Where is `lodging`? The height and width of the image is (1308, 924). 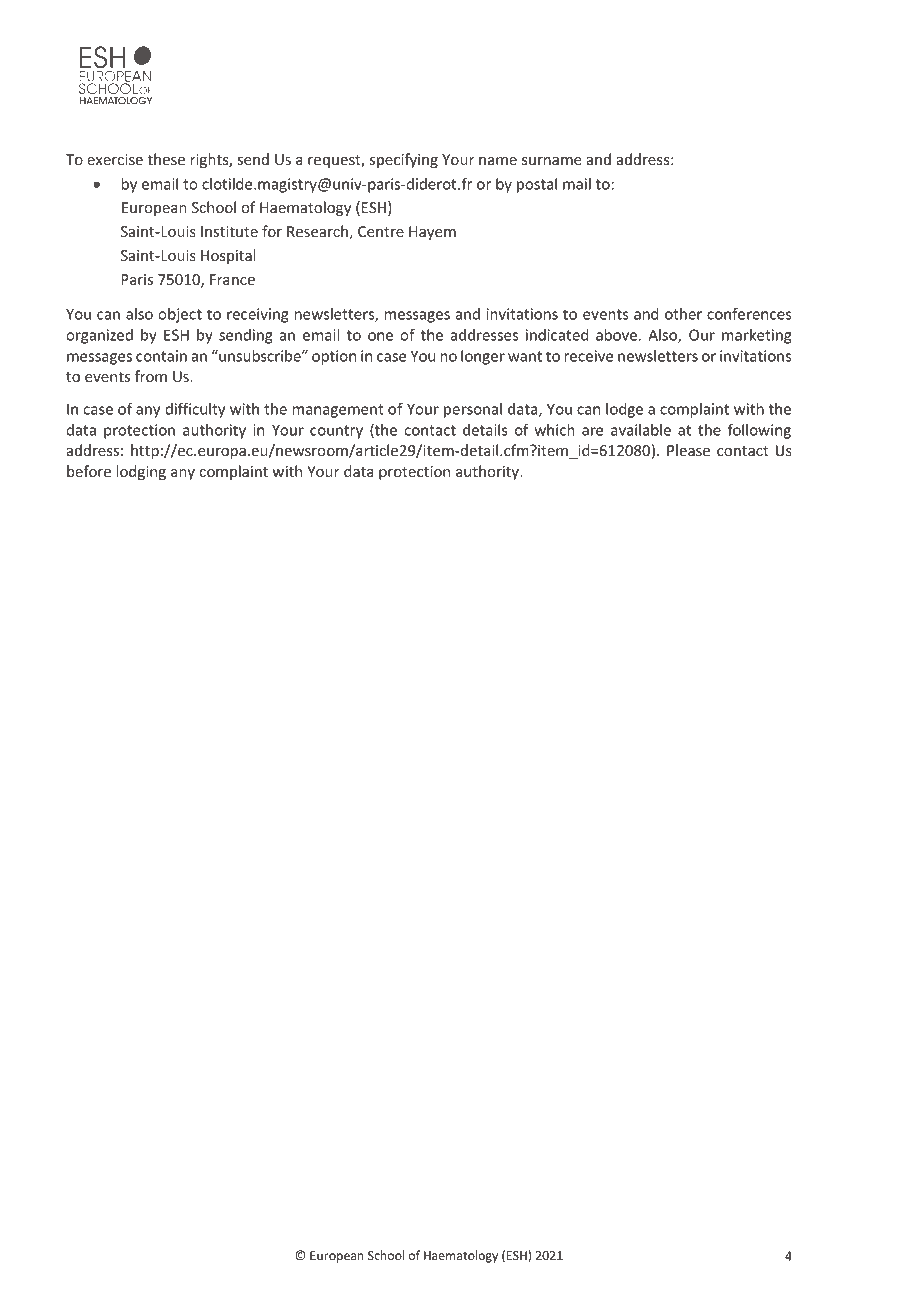
lodging is located at coordinates (141, 472).
